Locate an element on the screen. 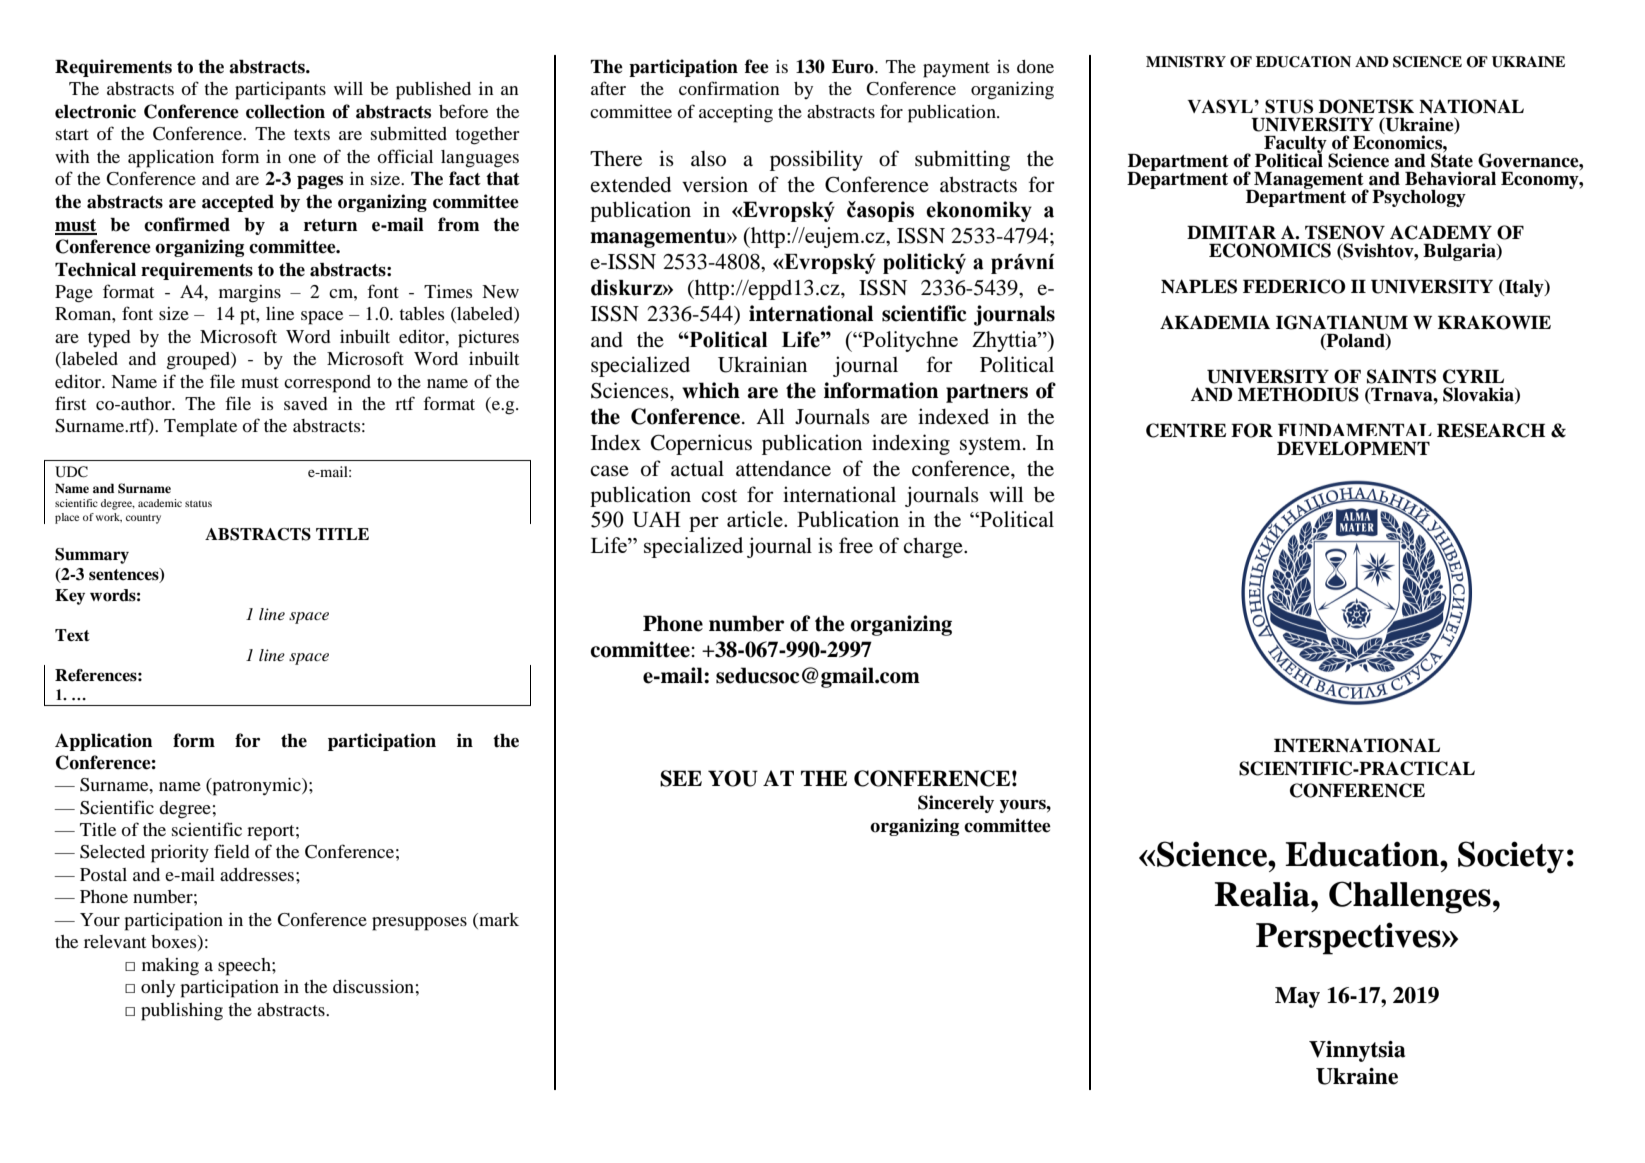  DEVELOPMENT is located at coordinates (1353, 448).
